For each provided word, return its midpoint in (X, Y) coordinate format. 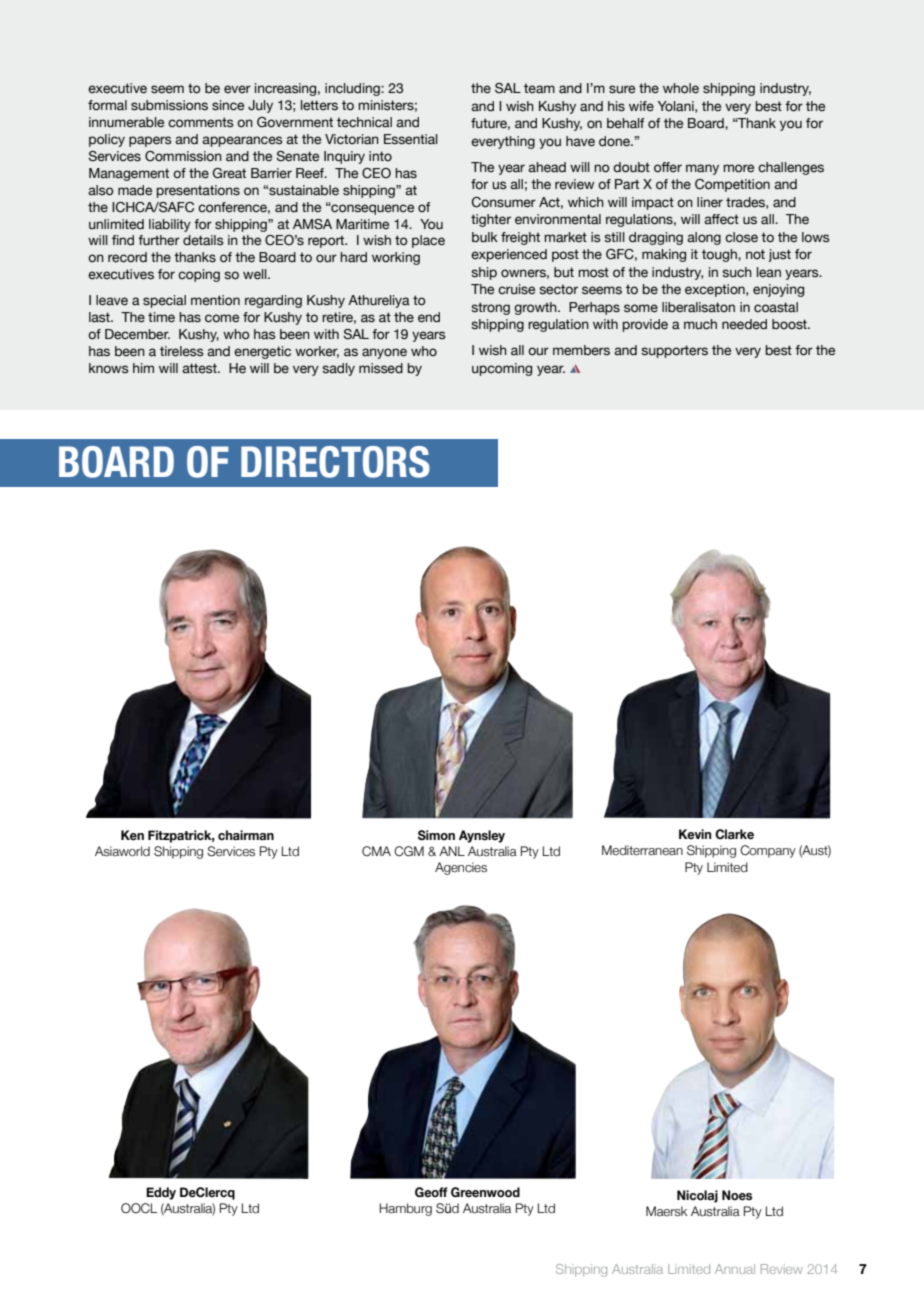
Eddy (161, 1193)
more (738, 168)
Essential (411, 139)
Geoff (431, 1192)
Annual (735, 1269)
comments (201, 122)
